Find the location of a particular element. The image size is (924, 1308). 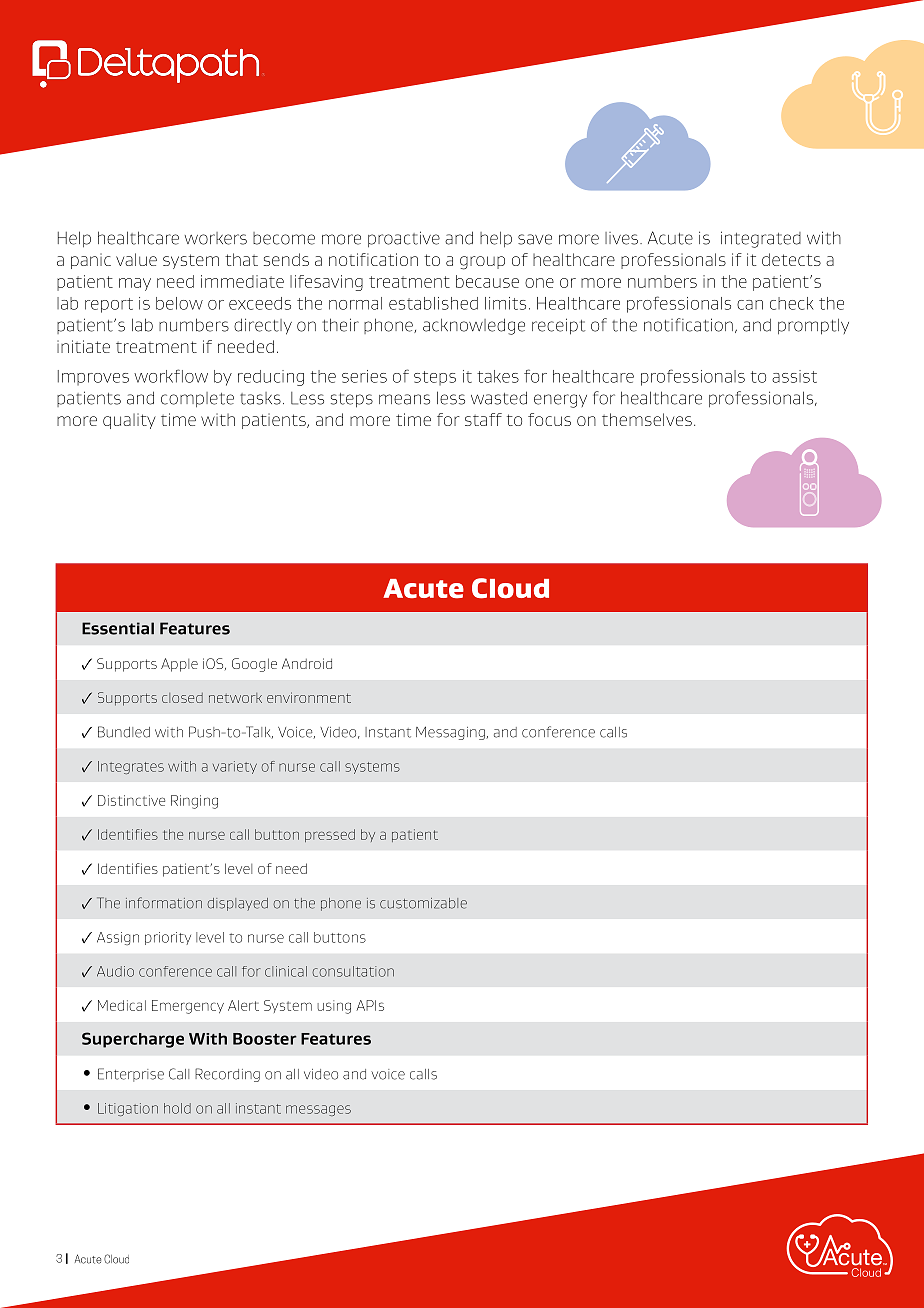

pressed is located at coordinates (330, 835).
